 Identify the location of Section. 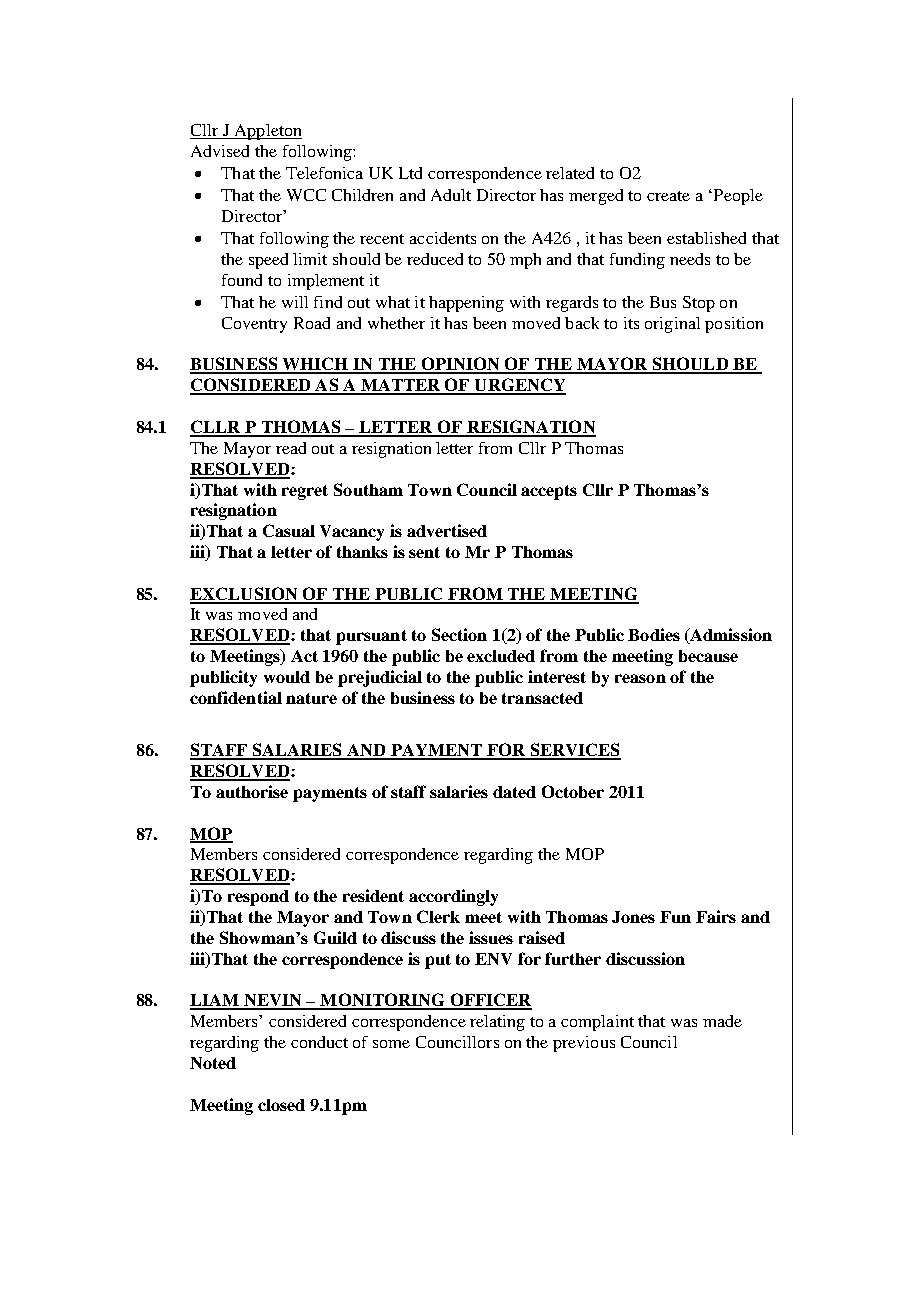
(459, 634).
